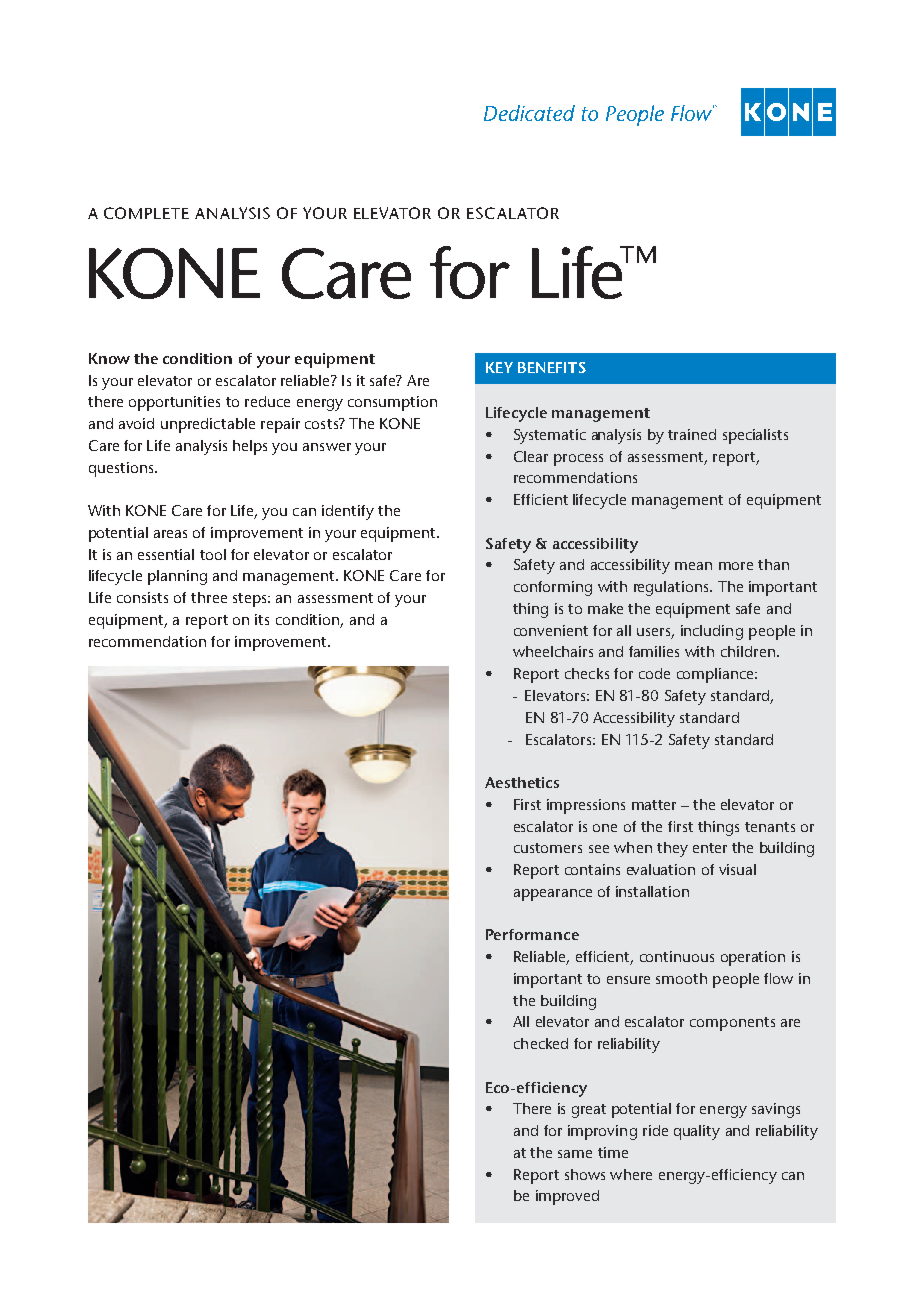  What do you see at coordinates (697, 1132) in the screenshot?
I see `quality` at bounding box center [697, 1132].
